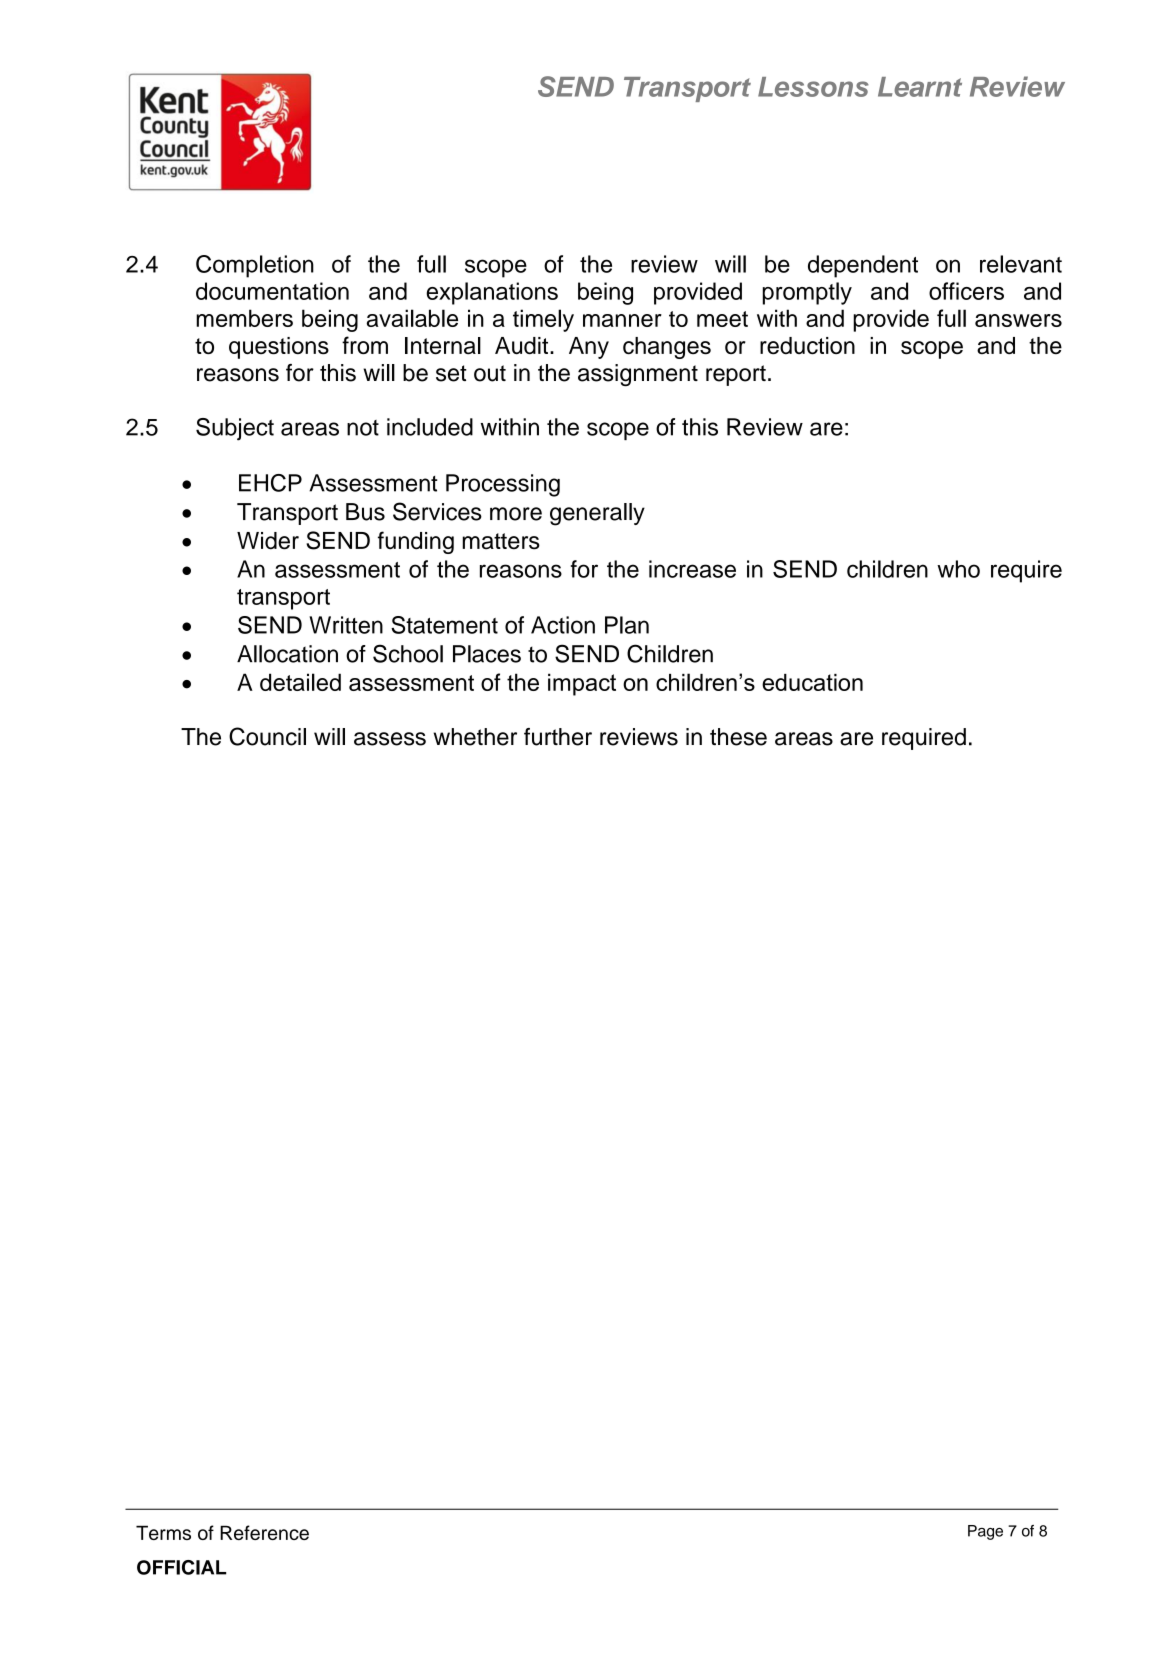  Describe the element at coordinates (958, 569) in the screenshot. I see `who` at that location.
